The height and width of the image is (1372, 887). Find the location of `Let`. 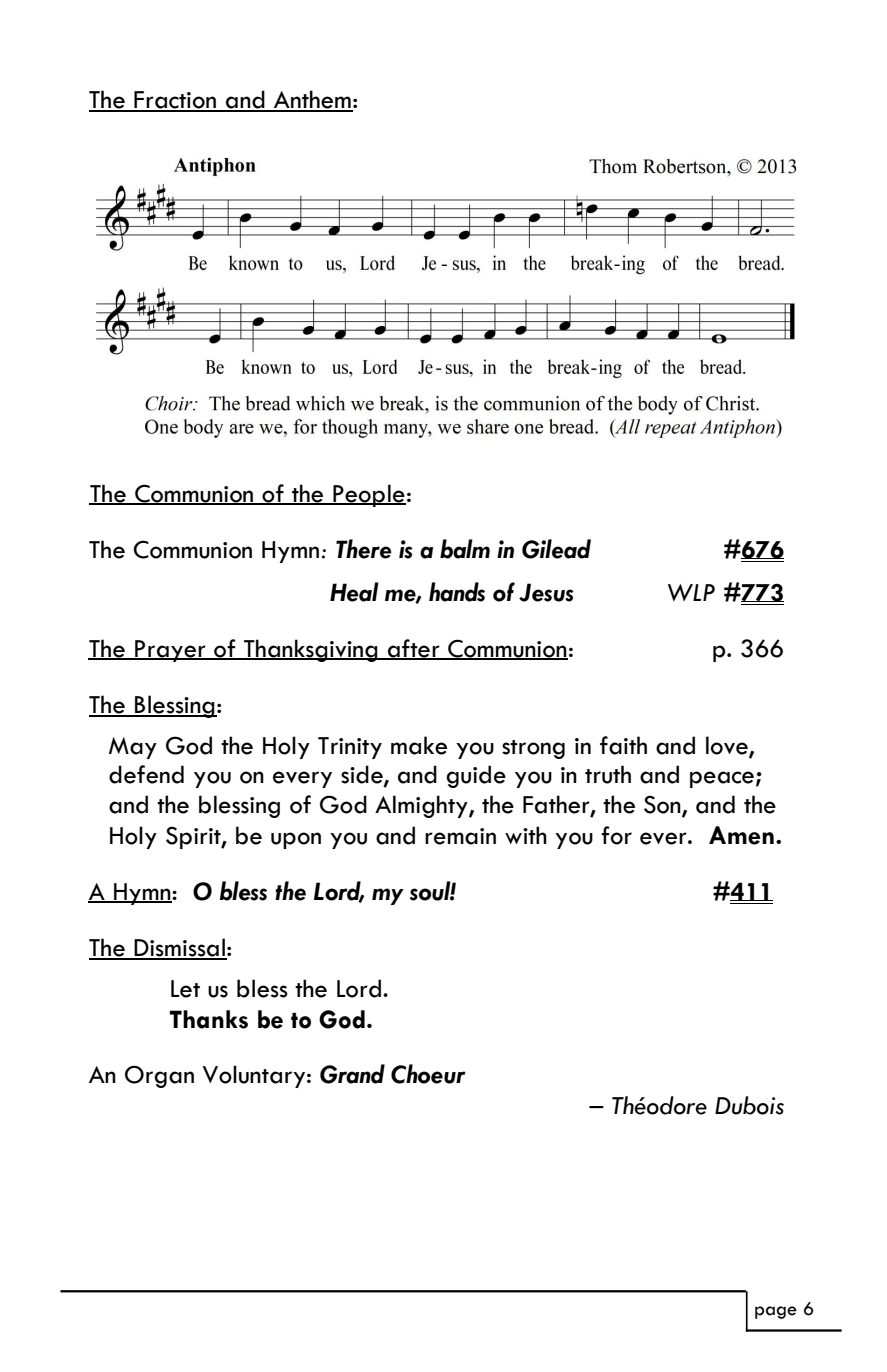

Let is located at coordinates (185, 989).
